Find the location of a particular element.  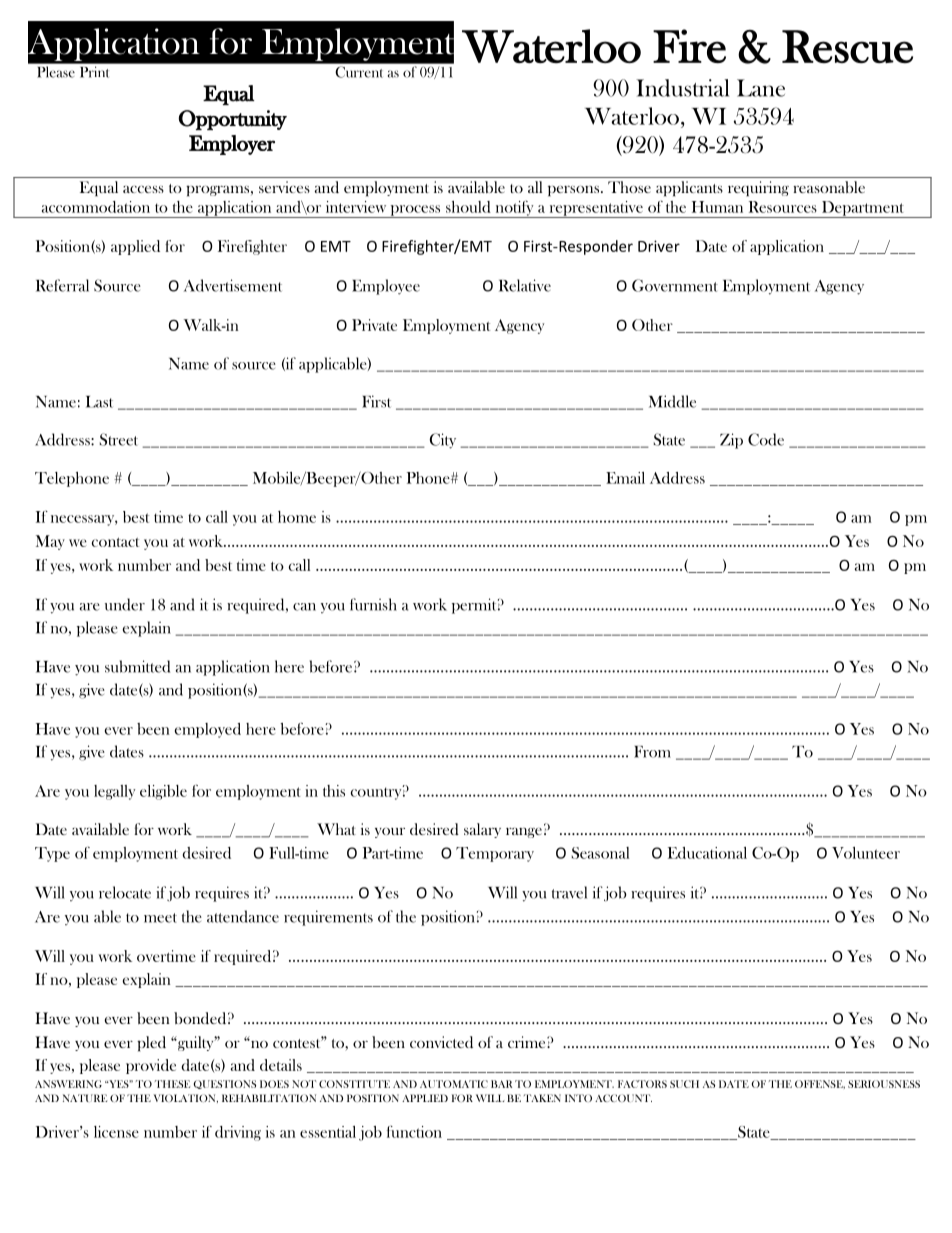

eligible is located at coordinates (163, 792).
